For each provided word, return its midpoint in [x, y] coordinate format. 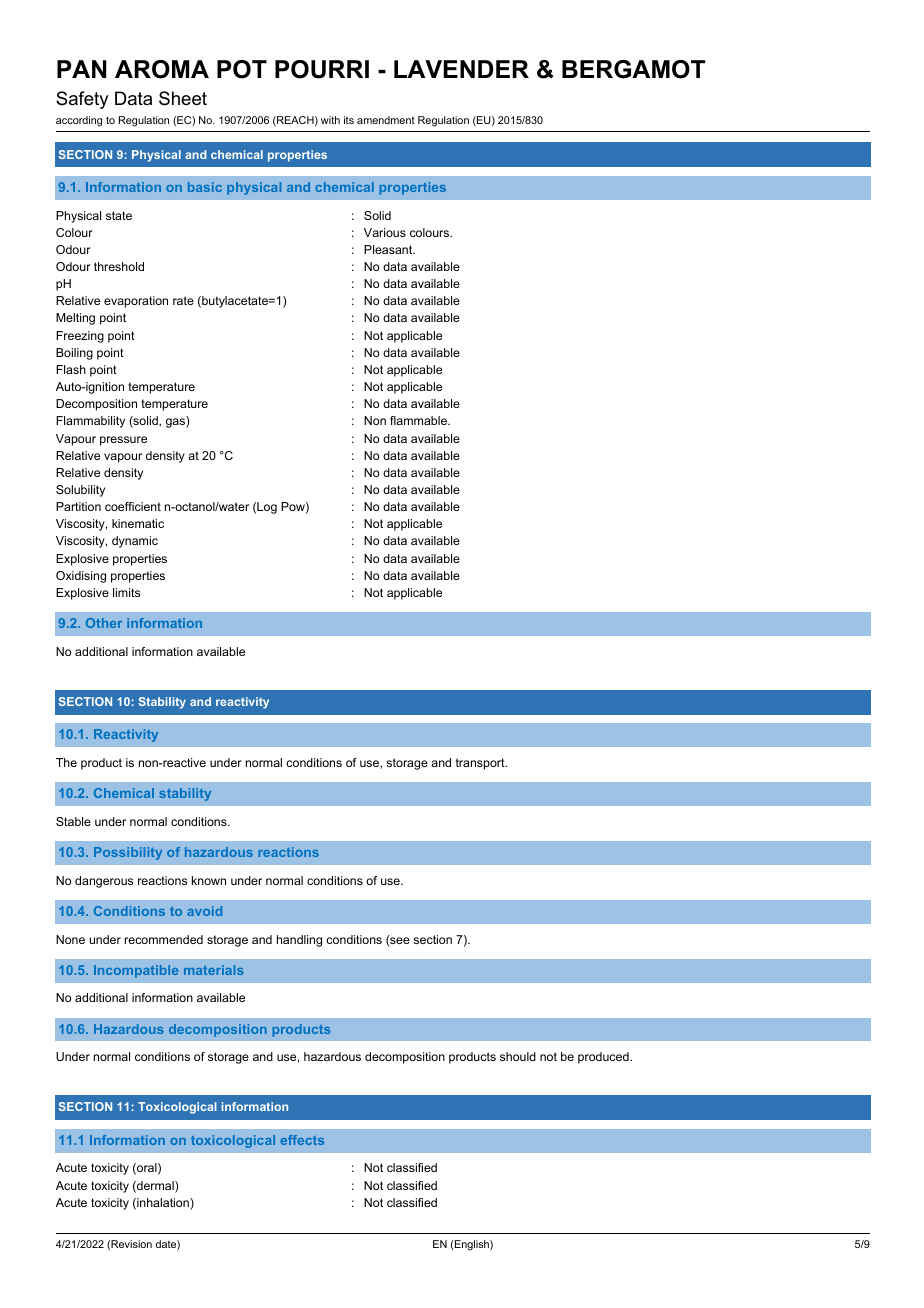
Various [385, 232]
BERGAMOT [633, 69]
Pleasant [389, 249]
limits [126, 592]
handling [299, 941]
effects [302, 1140]
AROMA [162, 69]
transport [481, 764]
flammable [419, 420]
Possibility [128, 853]
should [518, 1056]
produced [604, 1058]
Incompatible [136, 971]
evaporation [136, 302]
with [330, 120]
